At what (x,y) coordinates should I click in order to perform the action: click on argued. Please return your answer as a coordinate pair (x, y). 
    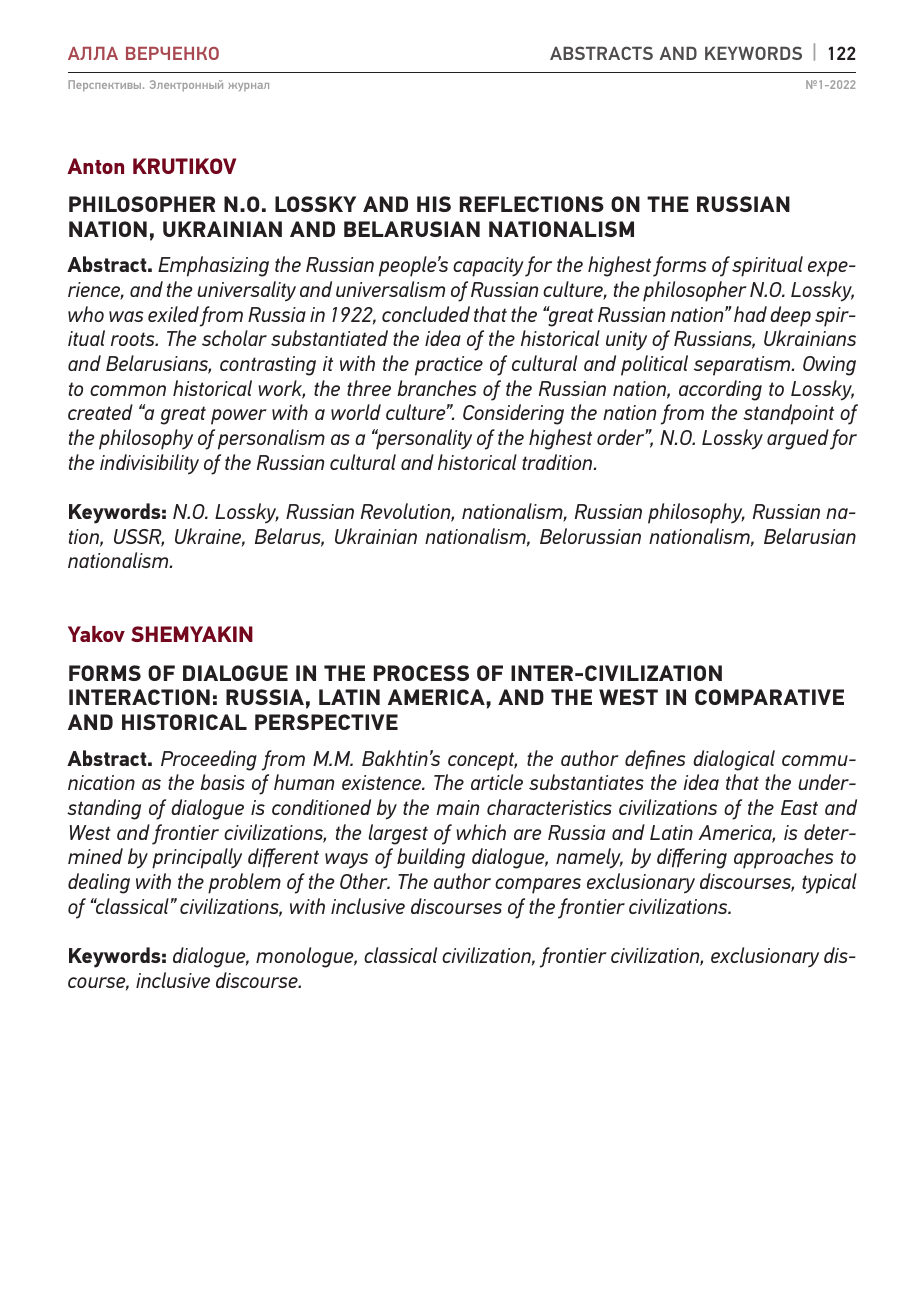
    Looking at the image, I should click on (798, 439).
